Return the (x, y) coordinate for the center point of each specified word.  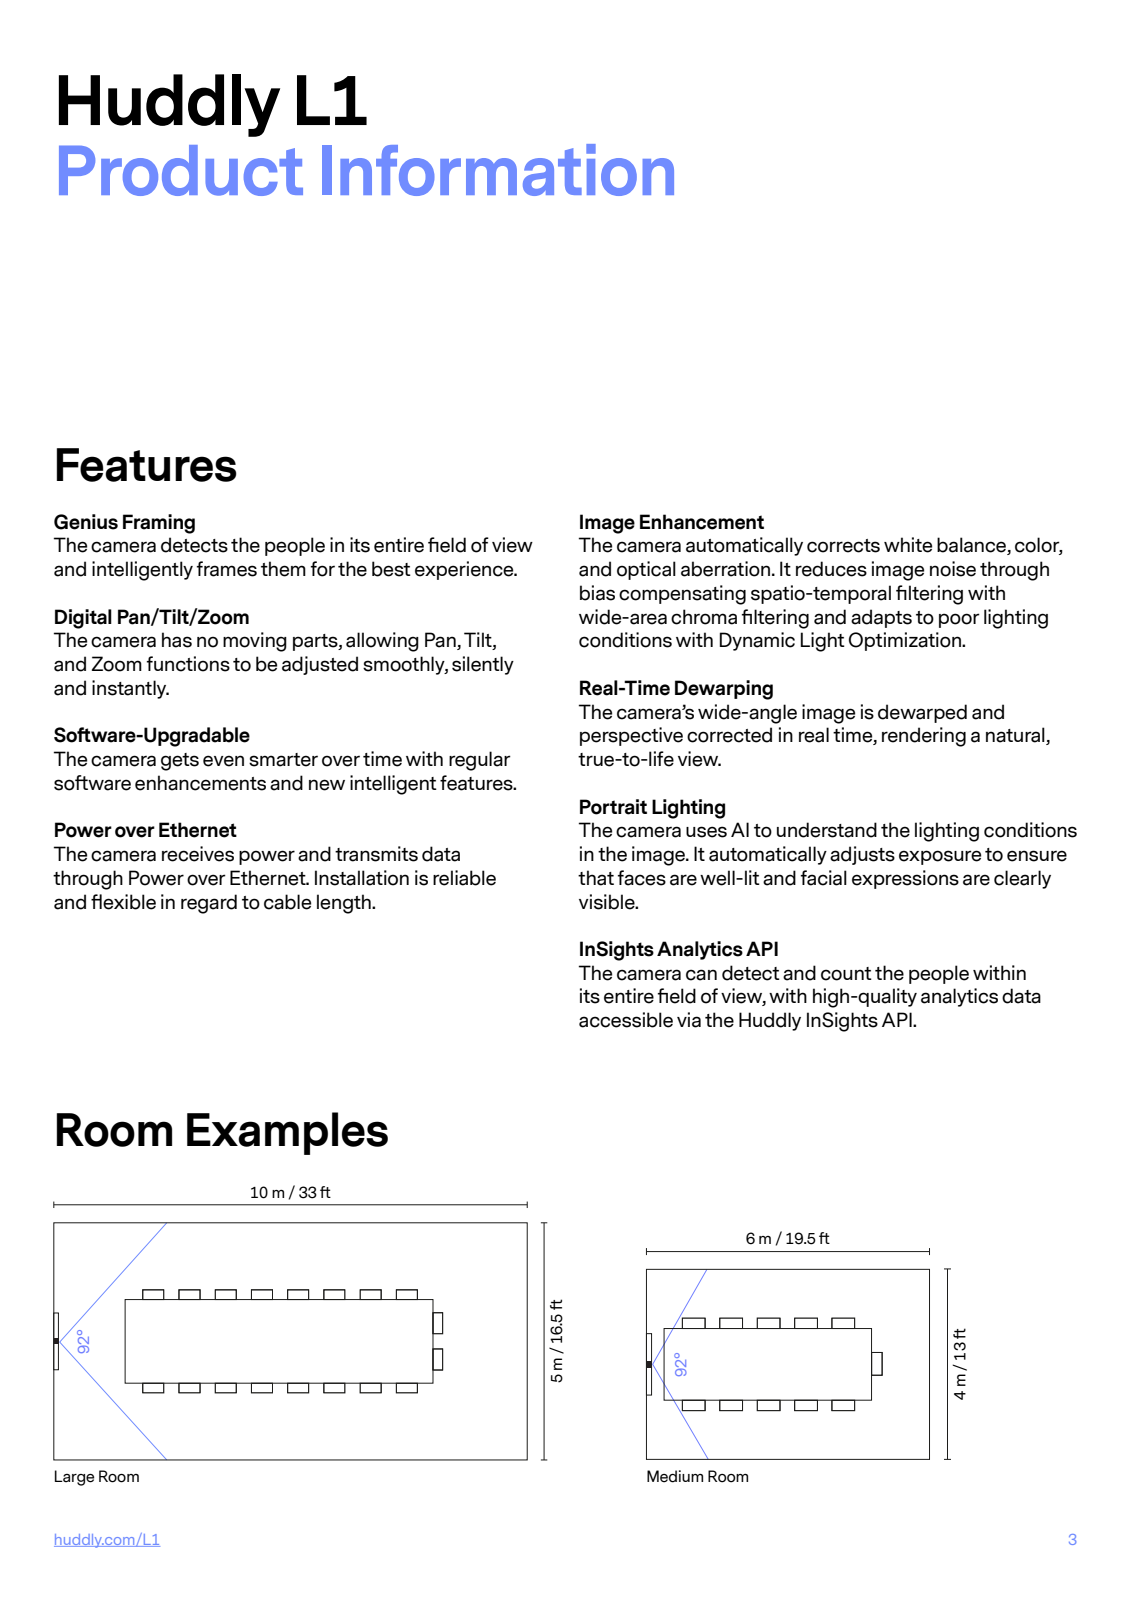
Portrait (613, 807)
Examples (287, 1133)
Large (74, 1478)
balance (972, 546)
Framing (159, 524)
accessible (626, 1020)
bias (597, 593)
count (846, 974)
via (689, 1020)
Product (181, 170)
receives (198, 854)
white (908, 545)
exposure (940, 857)
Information (498, 170)
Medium (675, 1476)
